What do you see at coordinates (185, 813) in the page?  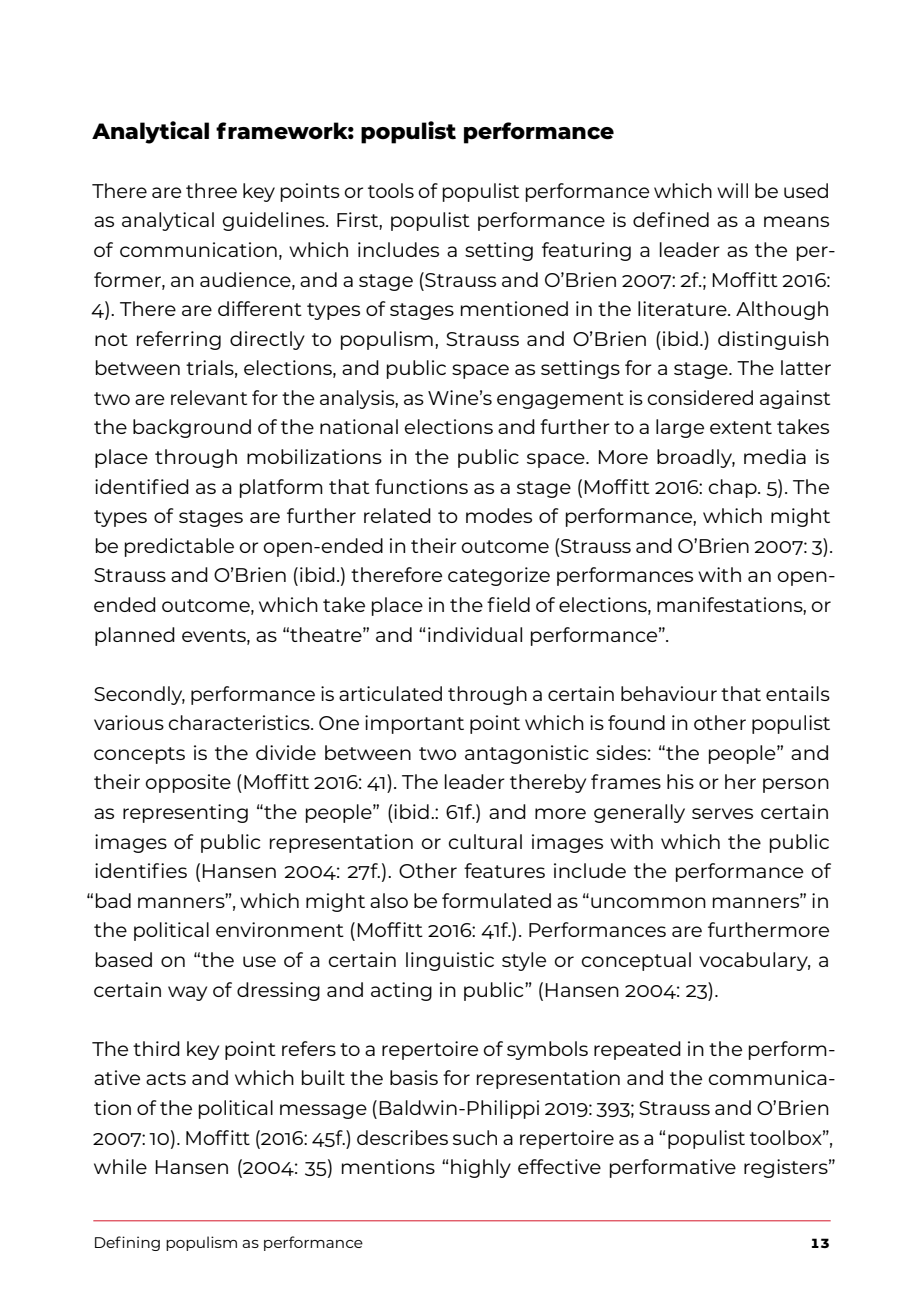 I see `representing` at bounding box center [185, 813].
